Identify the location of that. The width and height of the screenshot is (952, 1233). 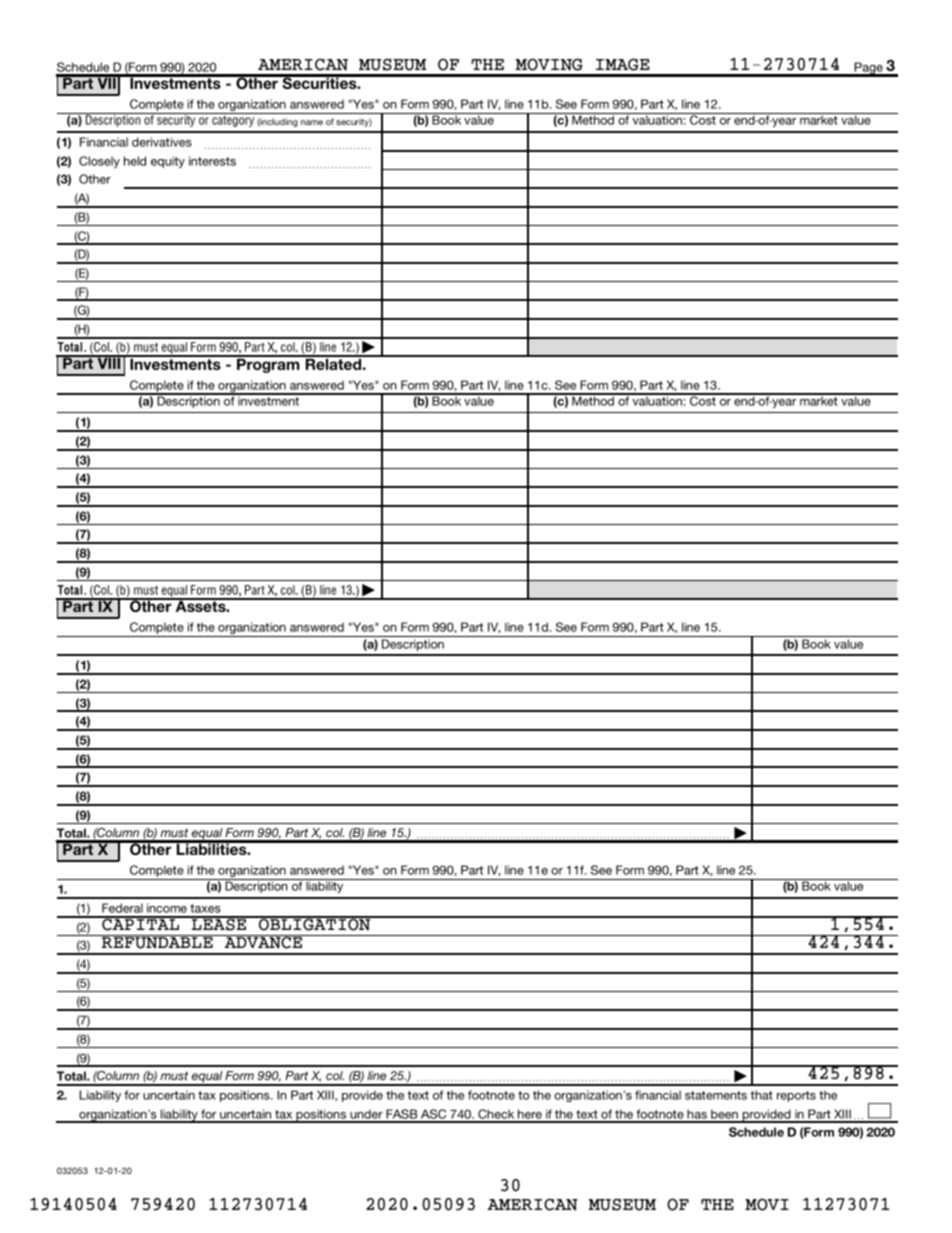
(761, 1095).
